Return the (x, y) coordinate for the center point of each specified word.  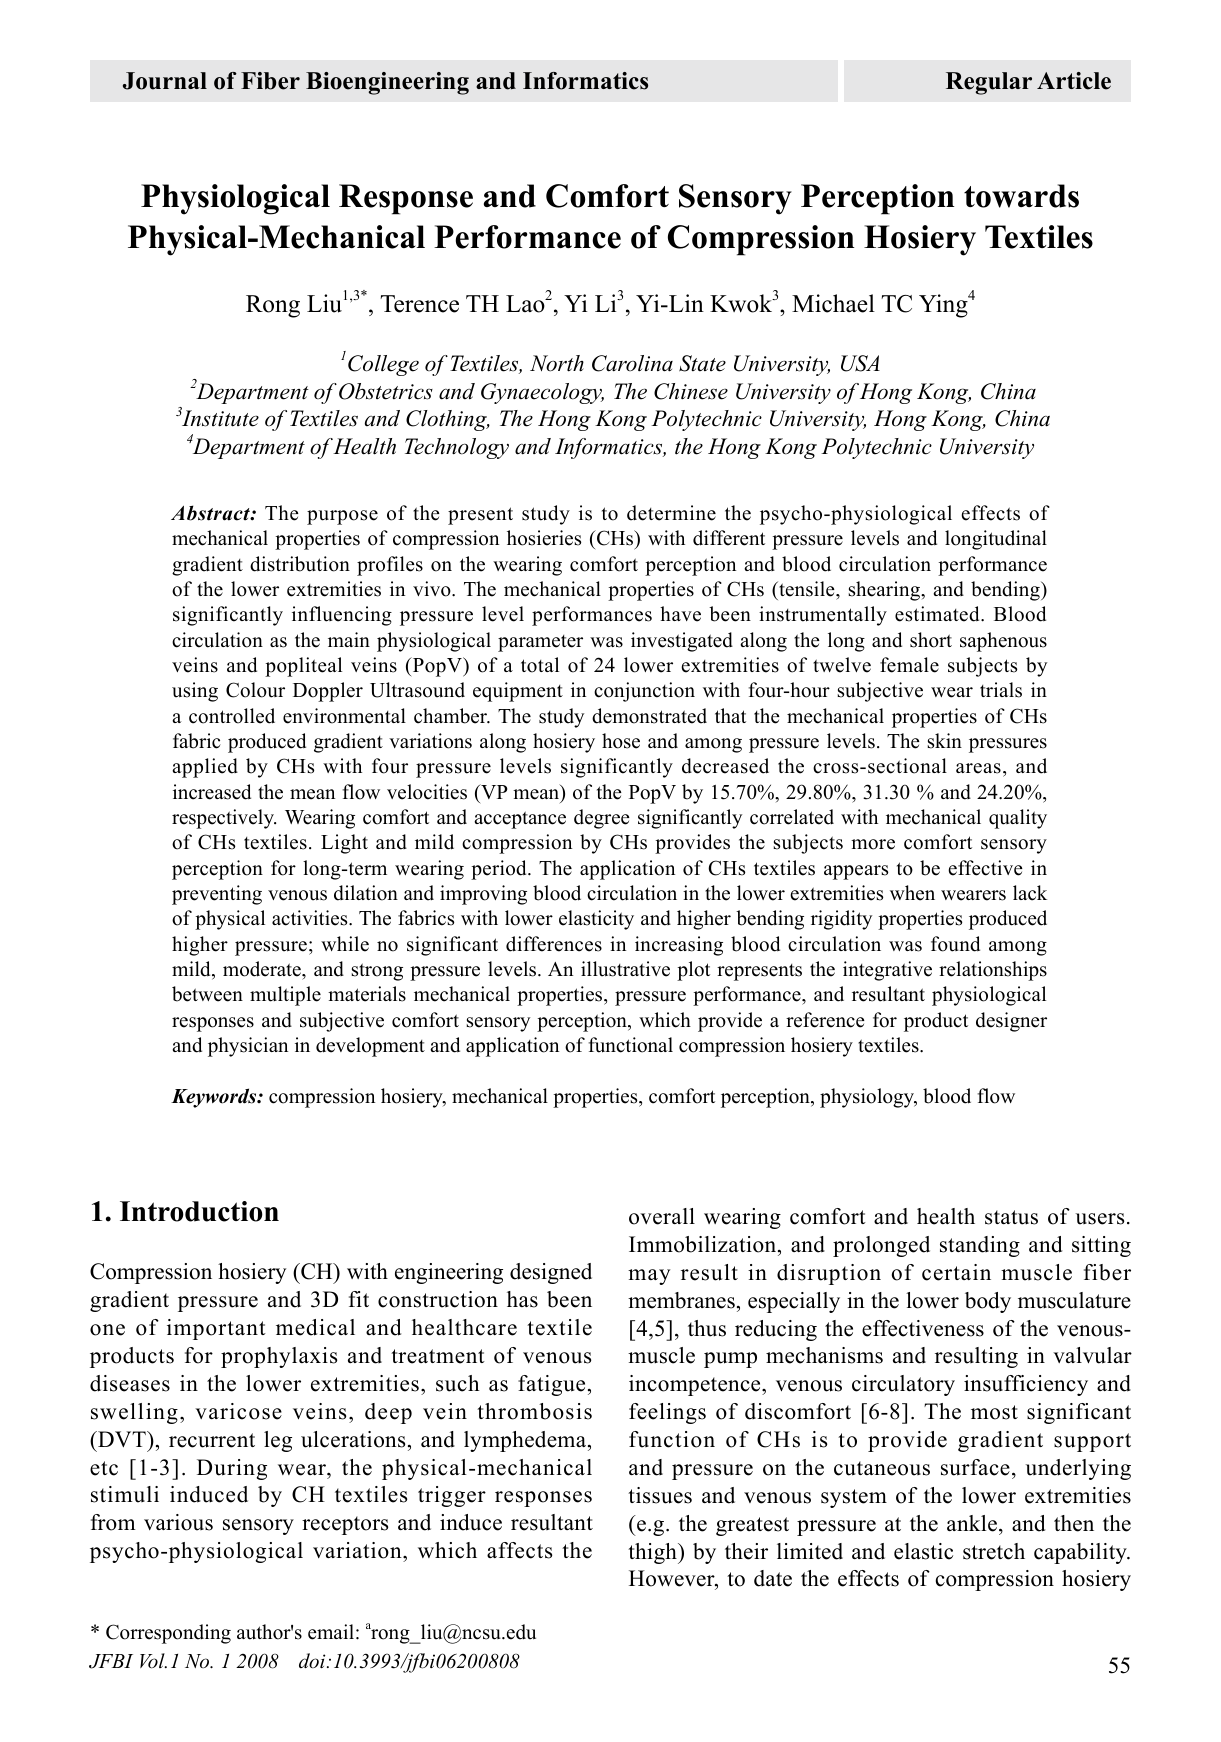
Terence (419, 304)
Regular (989, 83)
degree (602, 819)
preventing (217, 895)
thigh (653, 1553)
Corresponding (168, 1634)
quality (1018, 819)
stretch (994, 1551)
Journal (165, 81)
